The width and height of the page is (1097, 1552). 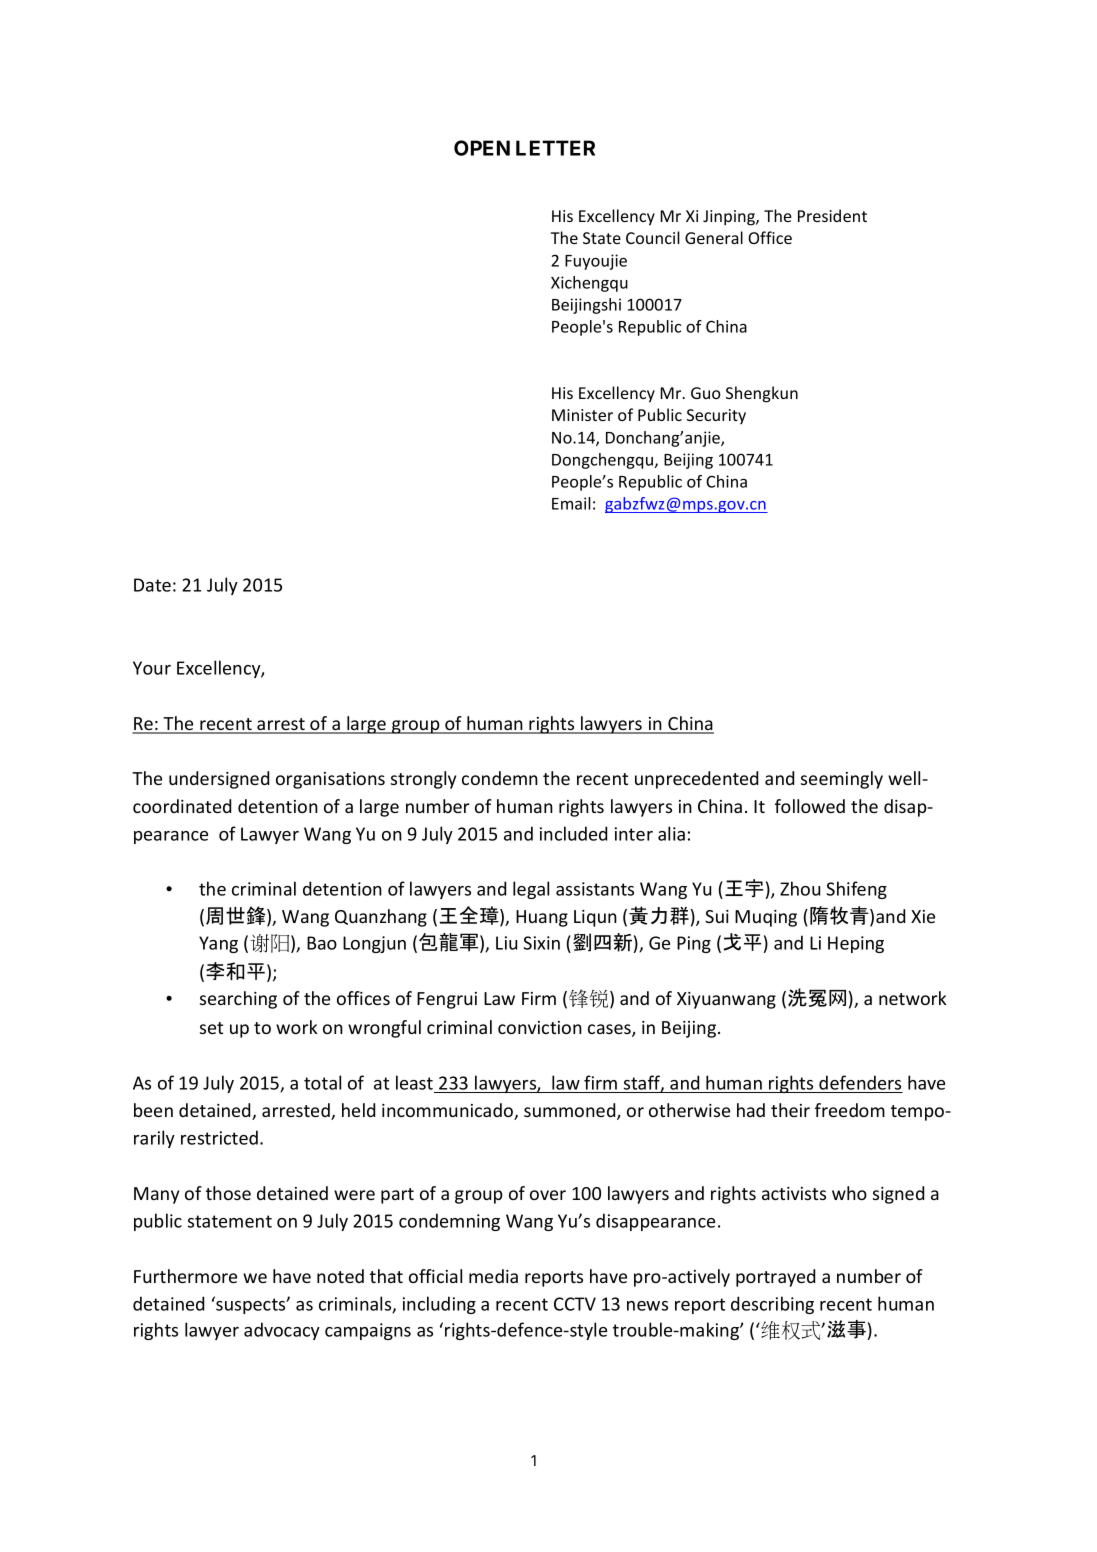 What do you see at coordinates (842, 780) in the page?
I see `seemingly` at bounding box center [842, 780].
